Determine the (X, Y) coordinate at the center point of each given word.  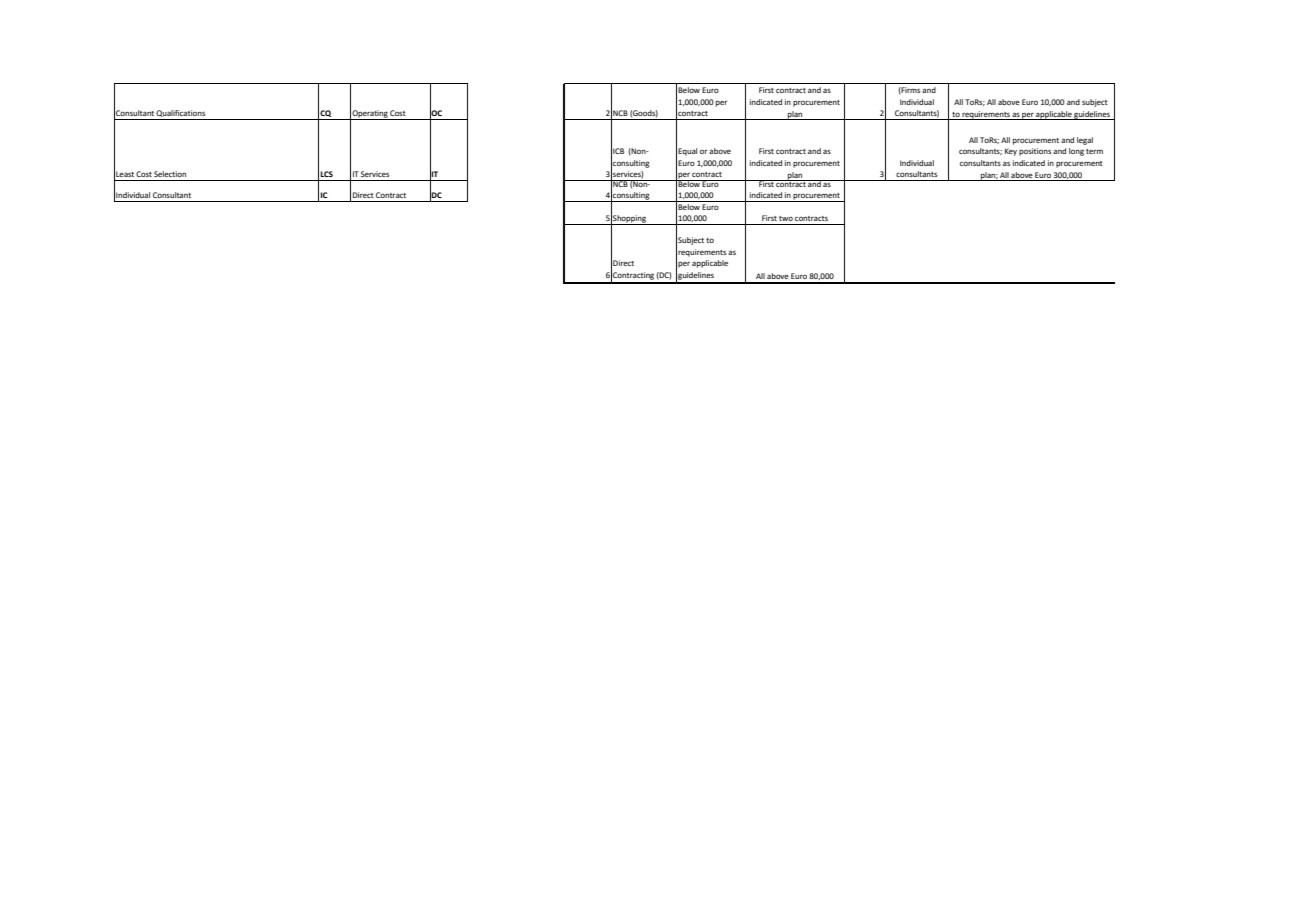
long (1076, 152)
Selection (170, 174)
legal (1085, 141)
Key (1011, 152)
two (786, 218)
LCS (327, 174)
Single (903, 83)
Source (929, 83)
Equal (687, 152)
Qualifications (181, 115)
